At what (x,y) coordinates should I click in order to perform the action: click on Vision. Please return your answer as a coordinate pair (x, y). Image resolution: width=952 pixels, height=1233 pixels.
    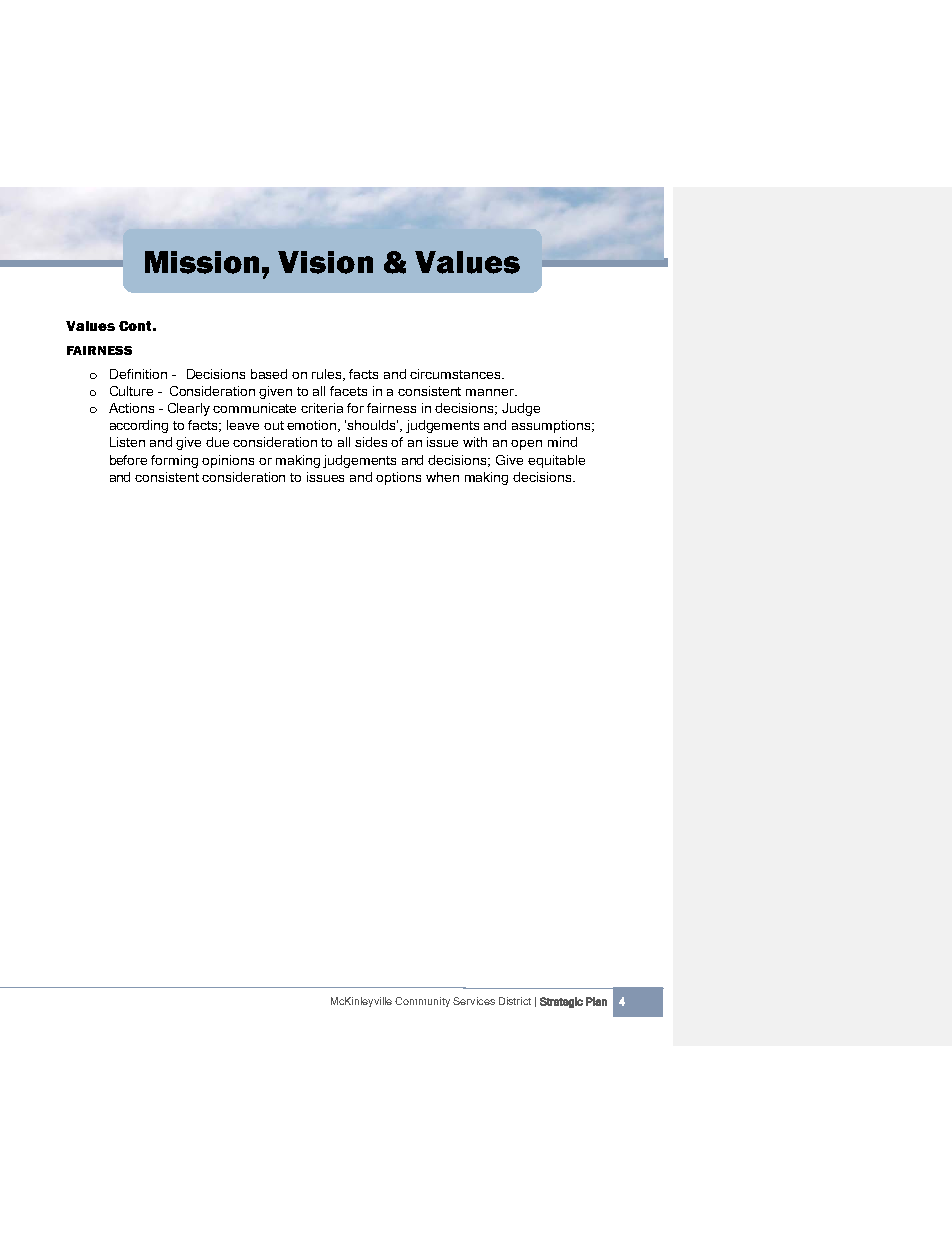
    Looking at the image, I should click on (325, 262).
